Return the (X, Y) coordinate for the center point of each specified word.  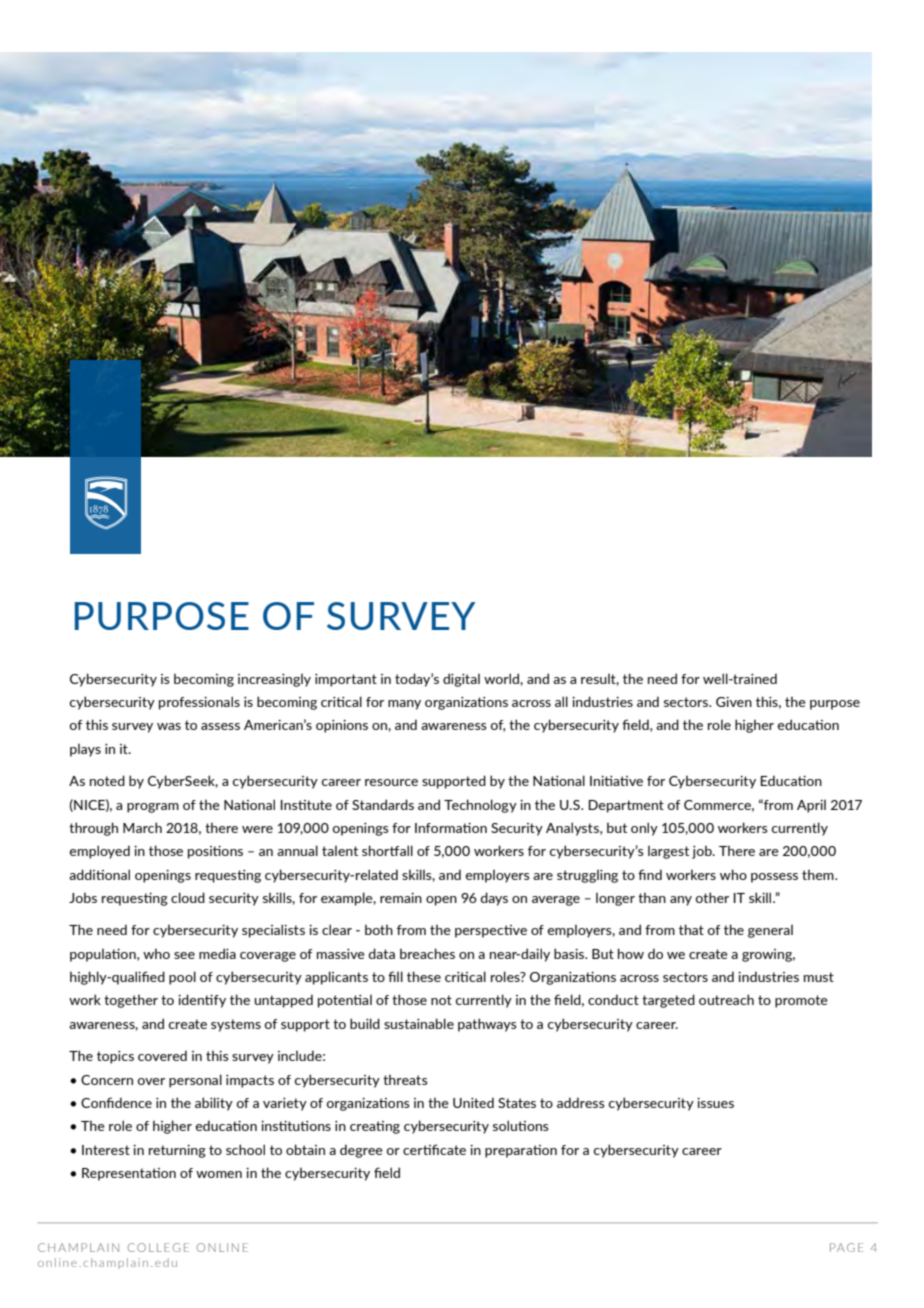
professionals (199, 703)
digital (461, 680)
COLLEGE (158, 1247)
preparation (521, 1151)
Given (734, 702)
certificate (434, 1149)
